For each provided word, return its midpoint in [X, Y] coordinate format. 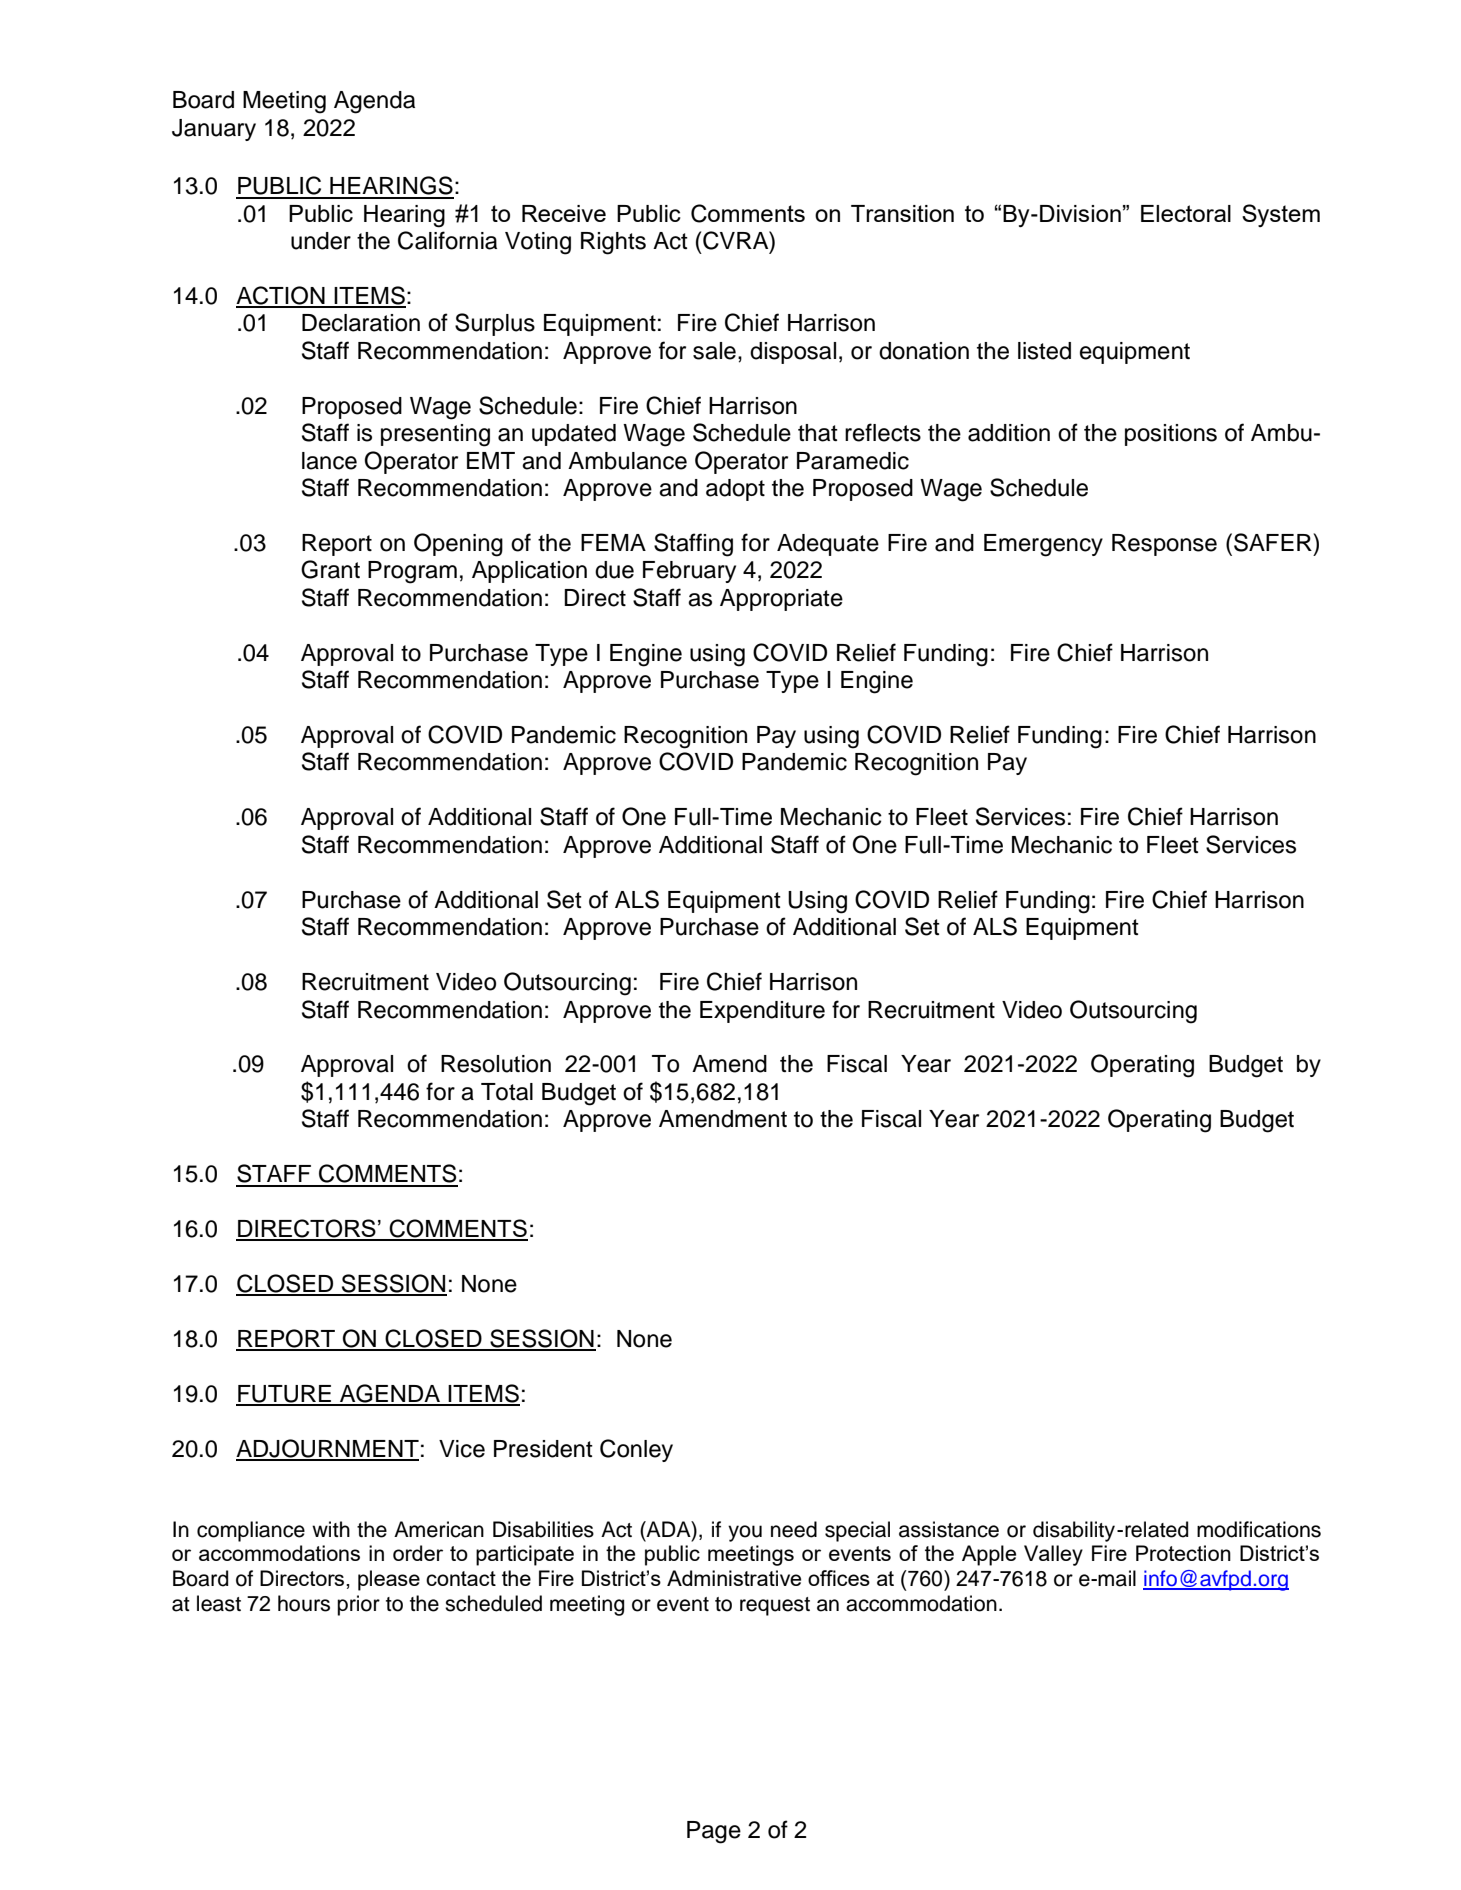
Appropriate [781, 600]
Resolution [496, 1064]
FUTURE [284, 1395]
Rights [613, 243]
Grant [330, 569]
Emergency [1043, 545]
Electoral [1186, 213]
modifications [1259, 1529]
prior [358, 1605]
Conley [636, 1450]
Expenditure [762, 1012]
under [321, 241]
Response [1164, 545]
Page [714, 1832]
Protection [1183, 1553]
